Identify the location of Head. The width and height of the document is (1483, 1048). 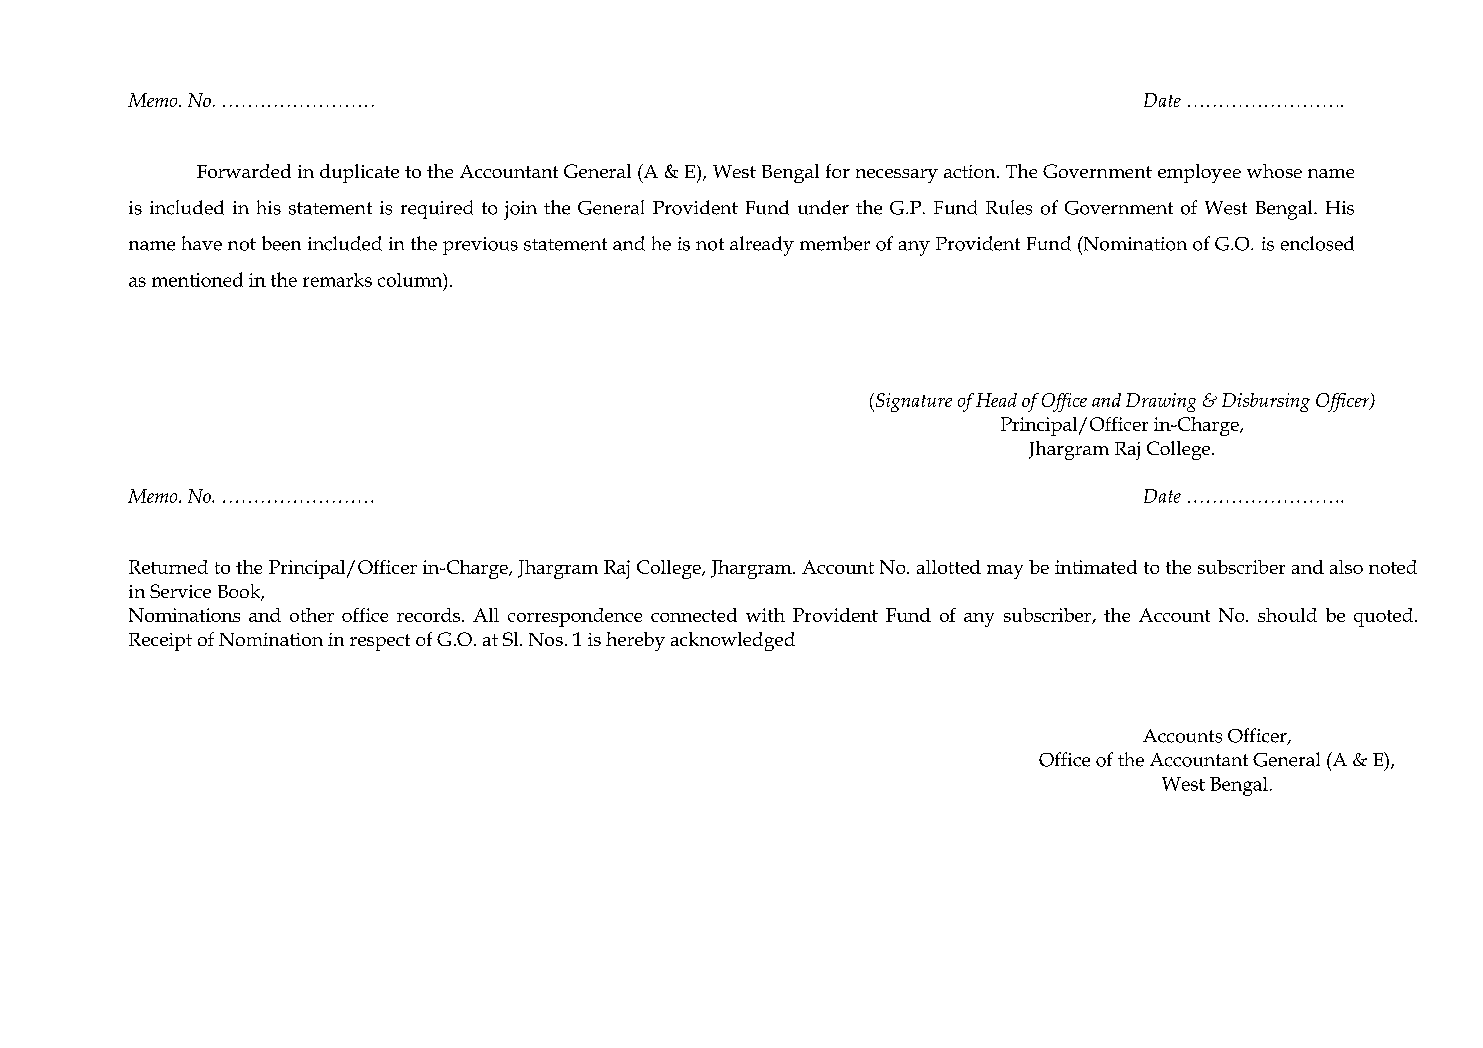
(996, 400).
